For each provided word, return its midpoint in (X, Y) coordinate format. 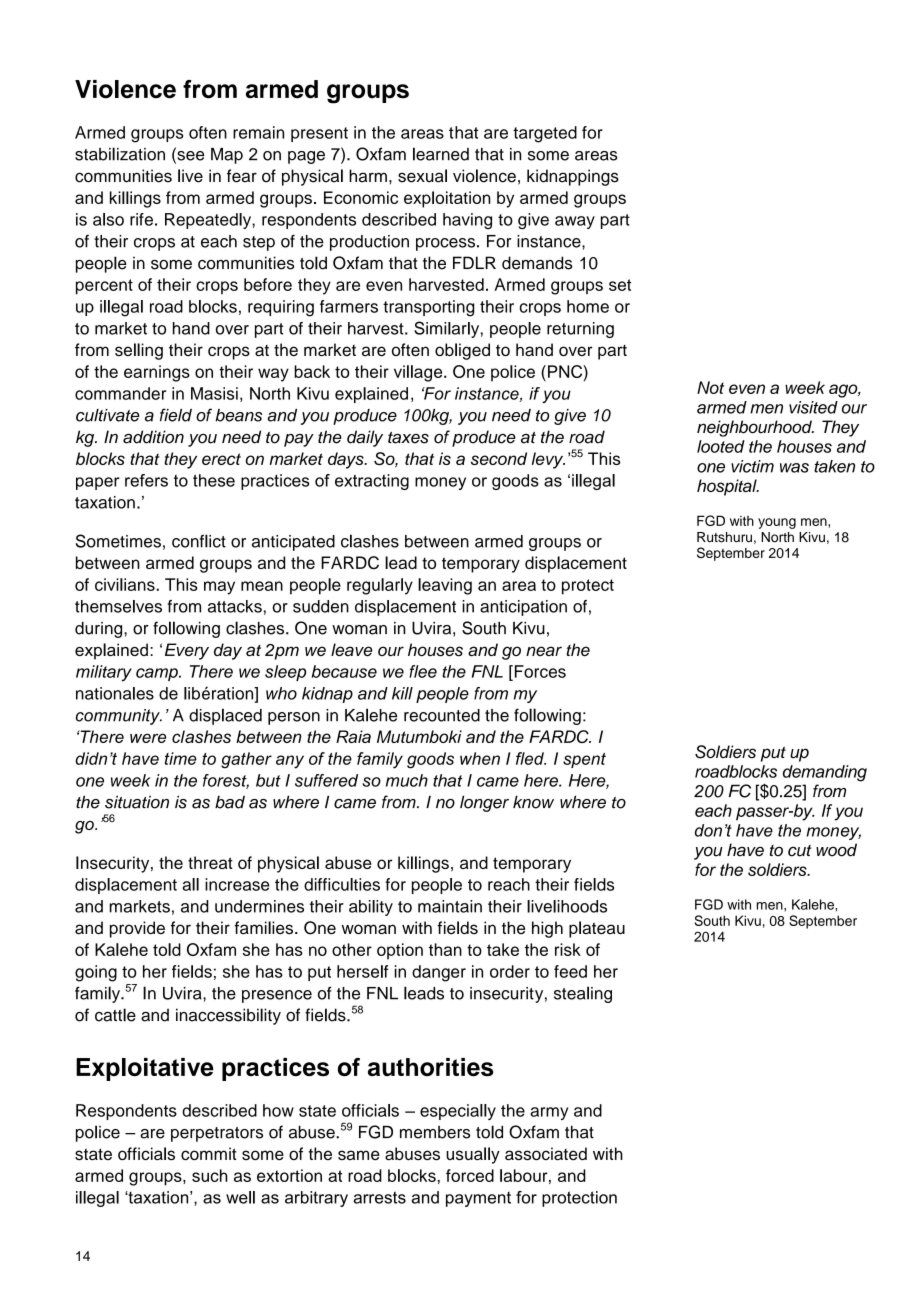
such (210, 1175)
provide (137, 929)
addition (153, 437)
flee (423, 671)
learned (441, 154)
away (575, 222)
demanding (825, 773)
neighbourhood (755, 428)
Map (227, 156)
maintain (450, 906)
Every (187, 651)
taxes (408, 438)
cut (800, 851)
